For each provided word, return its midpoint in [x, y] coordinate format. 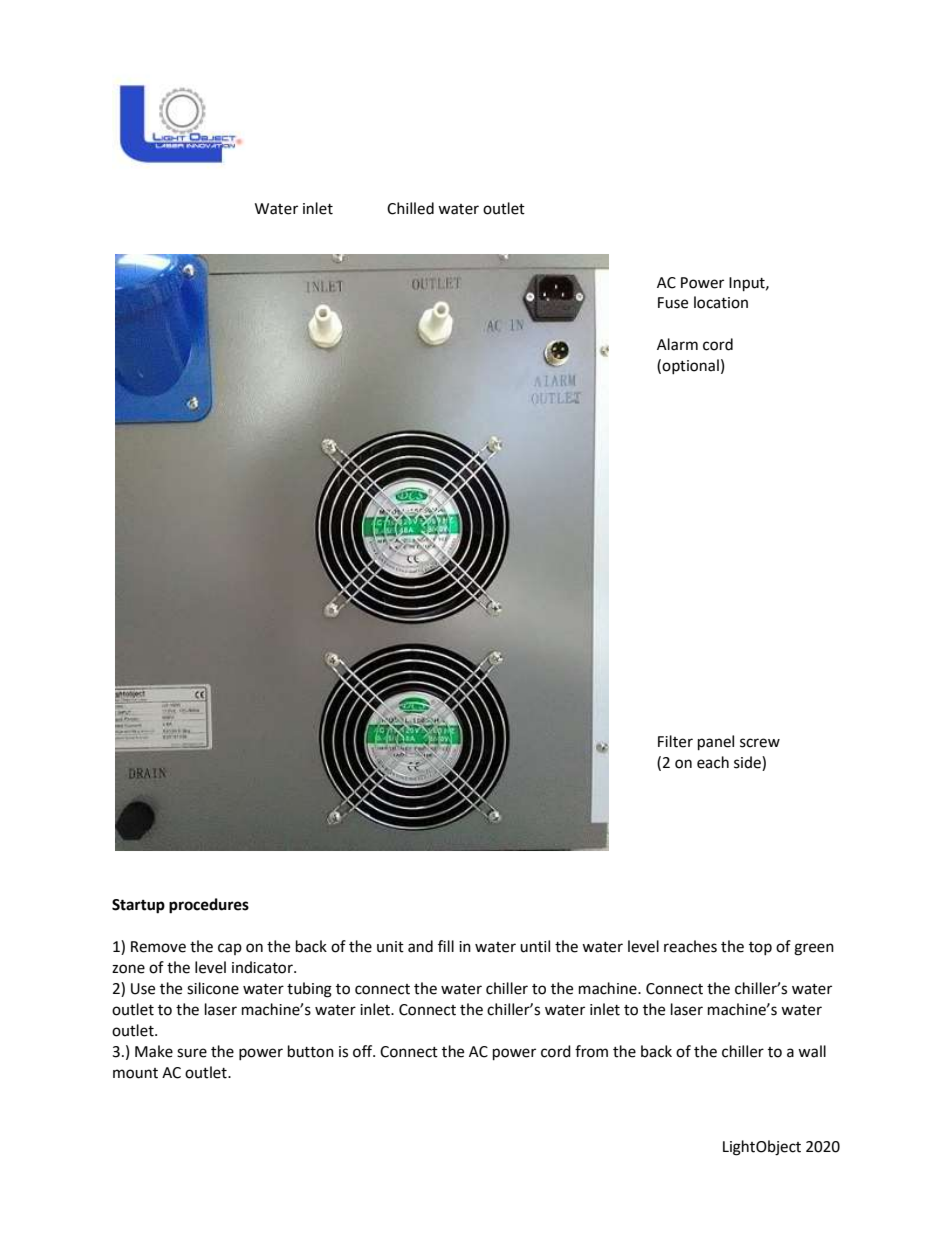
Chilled [410, 208]
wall [812, 1051]
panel [716, 743]
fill [446, 946]
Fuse [673, 303]
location [721, 302]
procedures [209, 906]
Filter [675, 741]
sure [192, 1053]
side [748, 763]
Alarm [677, 344]
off [364, 1051]
